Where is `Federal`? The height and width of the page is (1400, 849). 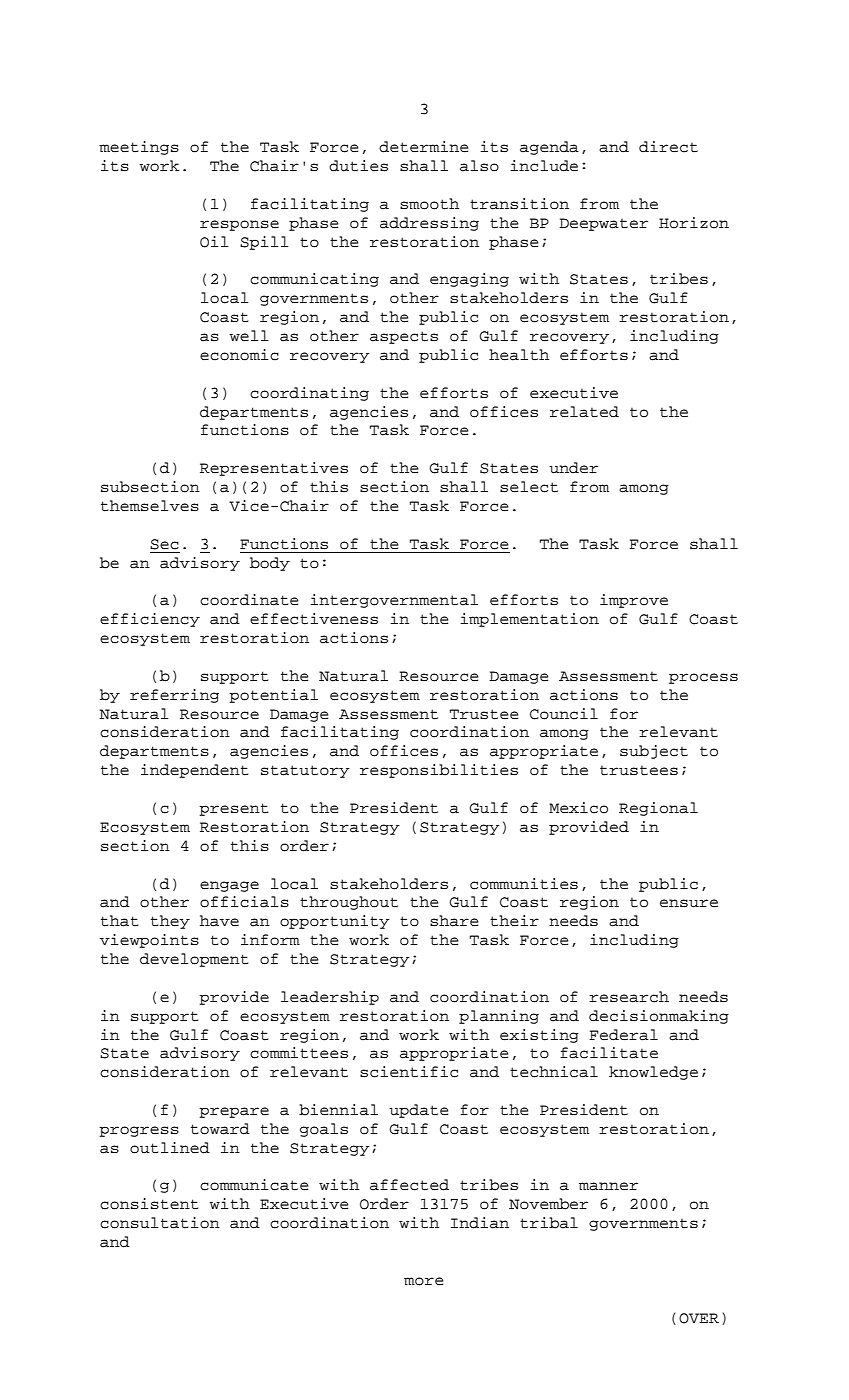
Federal is located at coordinates (623, 1035).
